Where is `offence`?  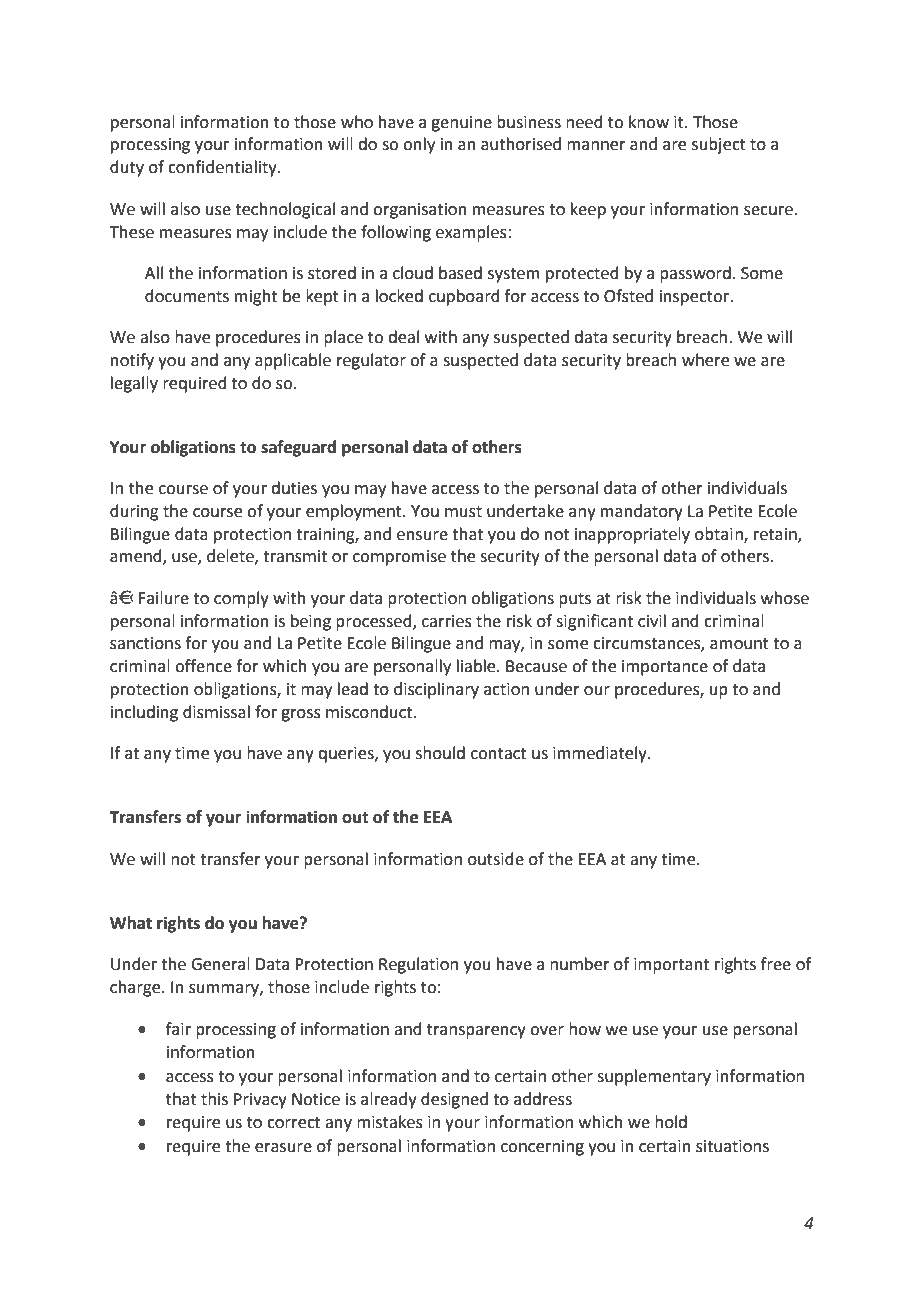 offence is located at coordinates (203, 666).
